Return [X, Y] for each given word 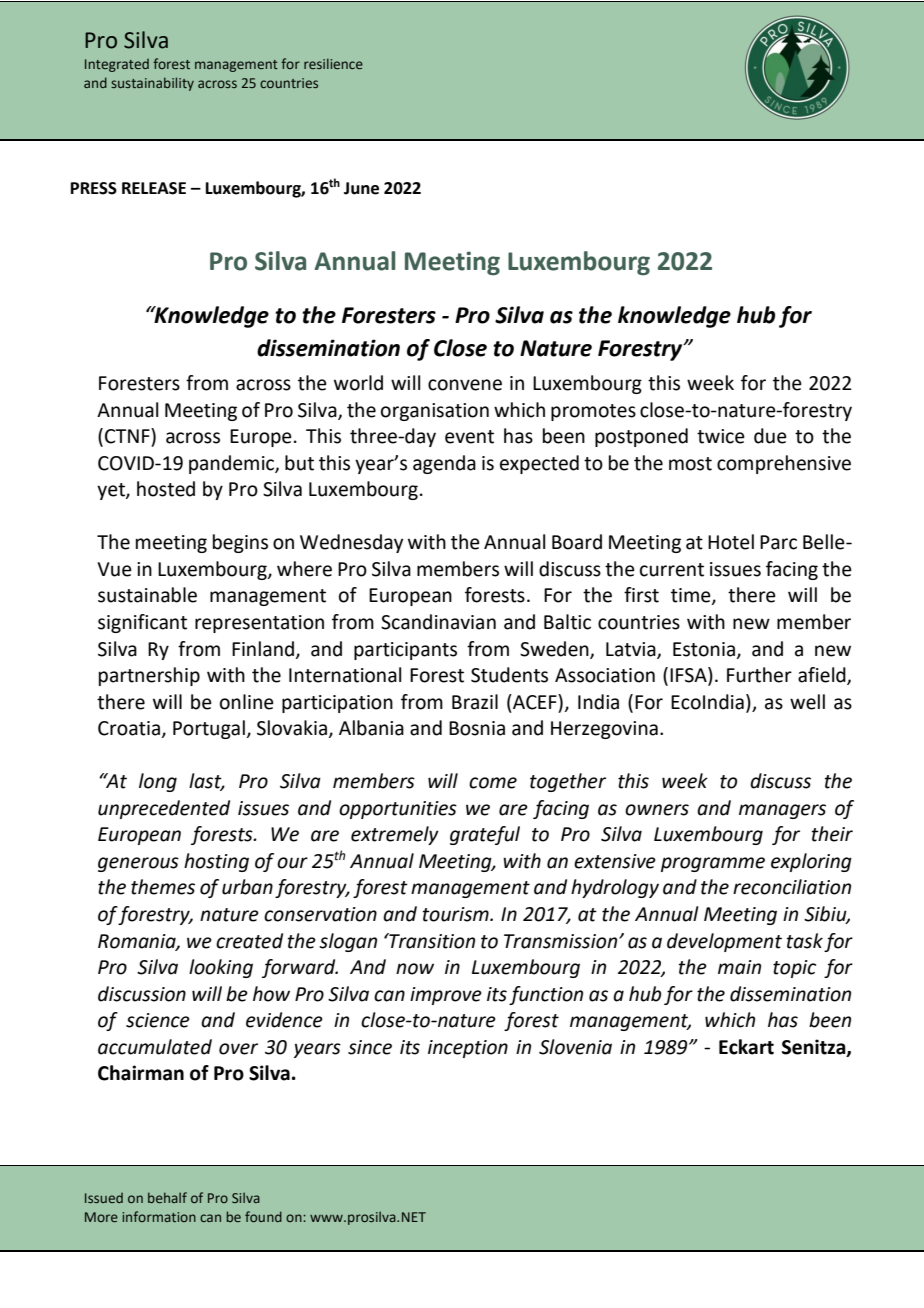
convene [465, 385]
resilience [333, 63]
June [361, 188]
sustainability [152, 84]
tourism [457, 914]
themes [163, 887]
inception [468, 1049]
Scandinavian [438, 622]
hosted [166, 489]
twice [721, 436]
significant [142, 623]
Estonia [704, 649]
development [724, 942]
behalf [167, 1197]
